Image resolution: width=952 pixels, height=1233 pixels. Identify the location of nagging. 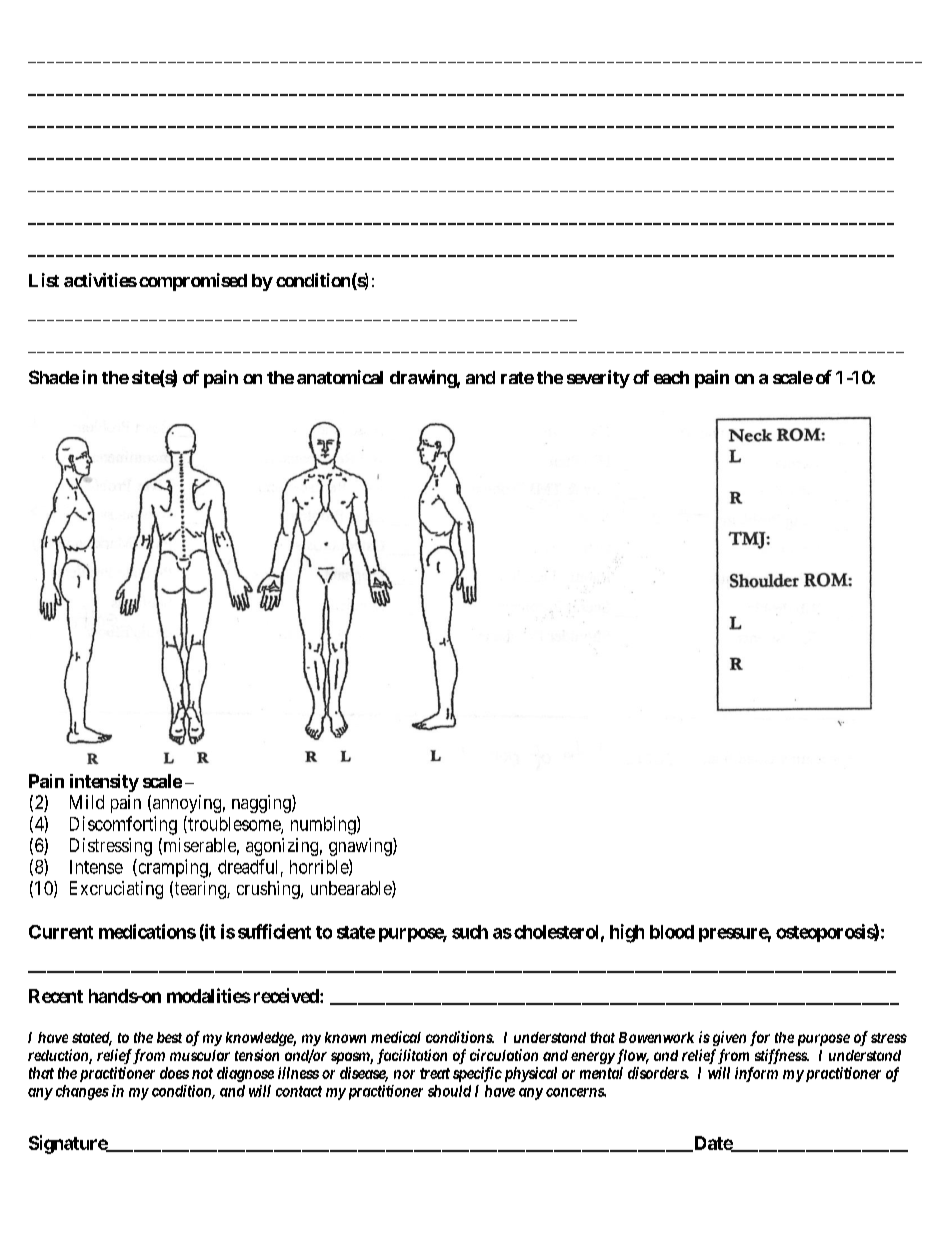
(262, 804).
